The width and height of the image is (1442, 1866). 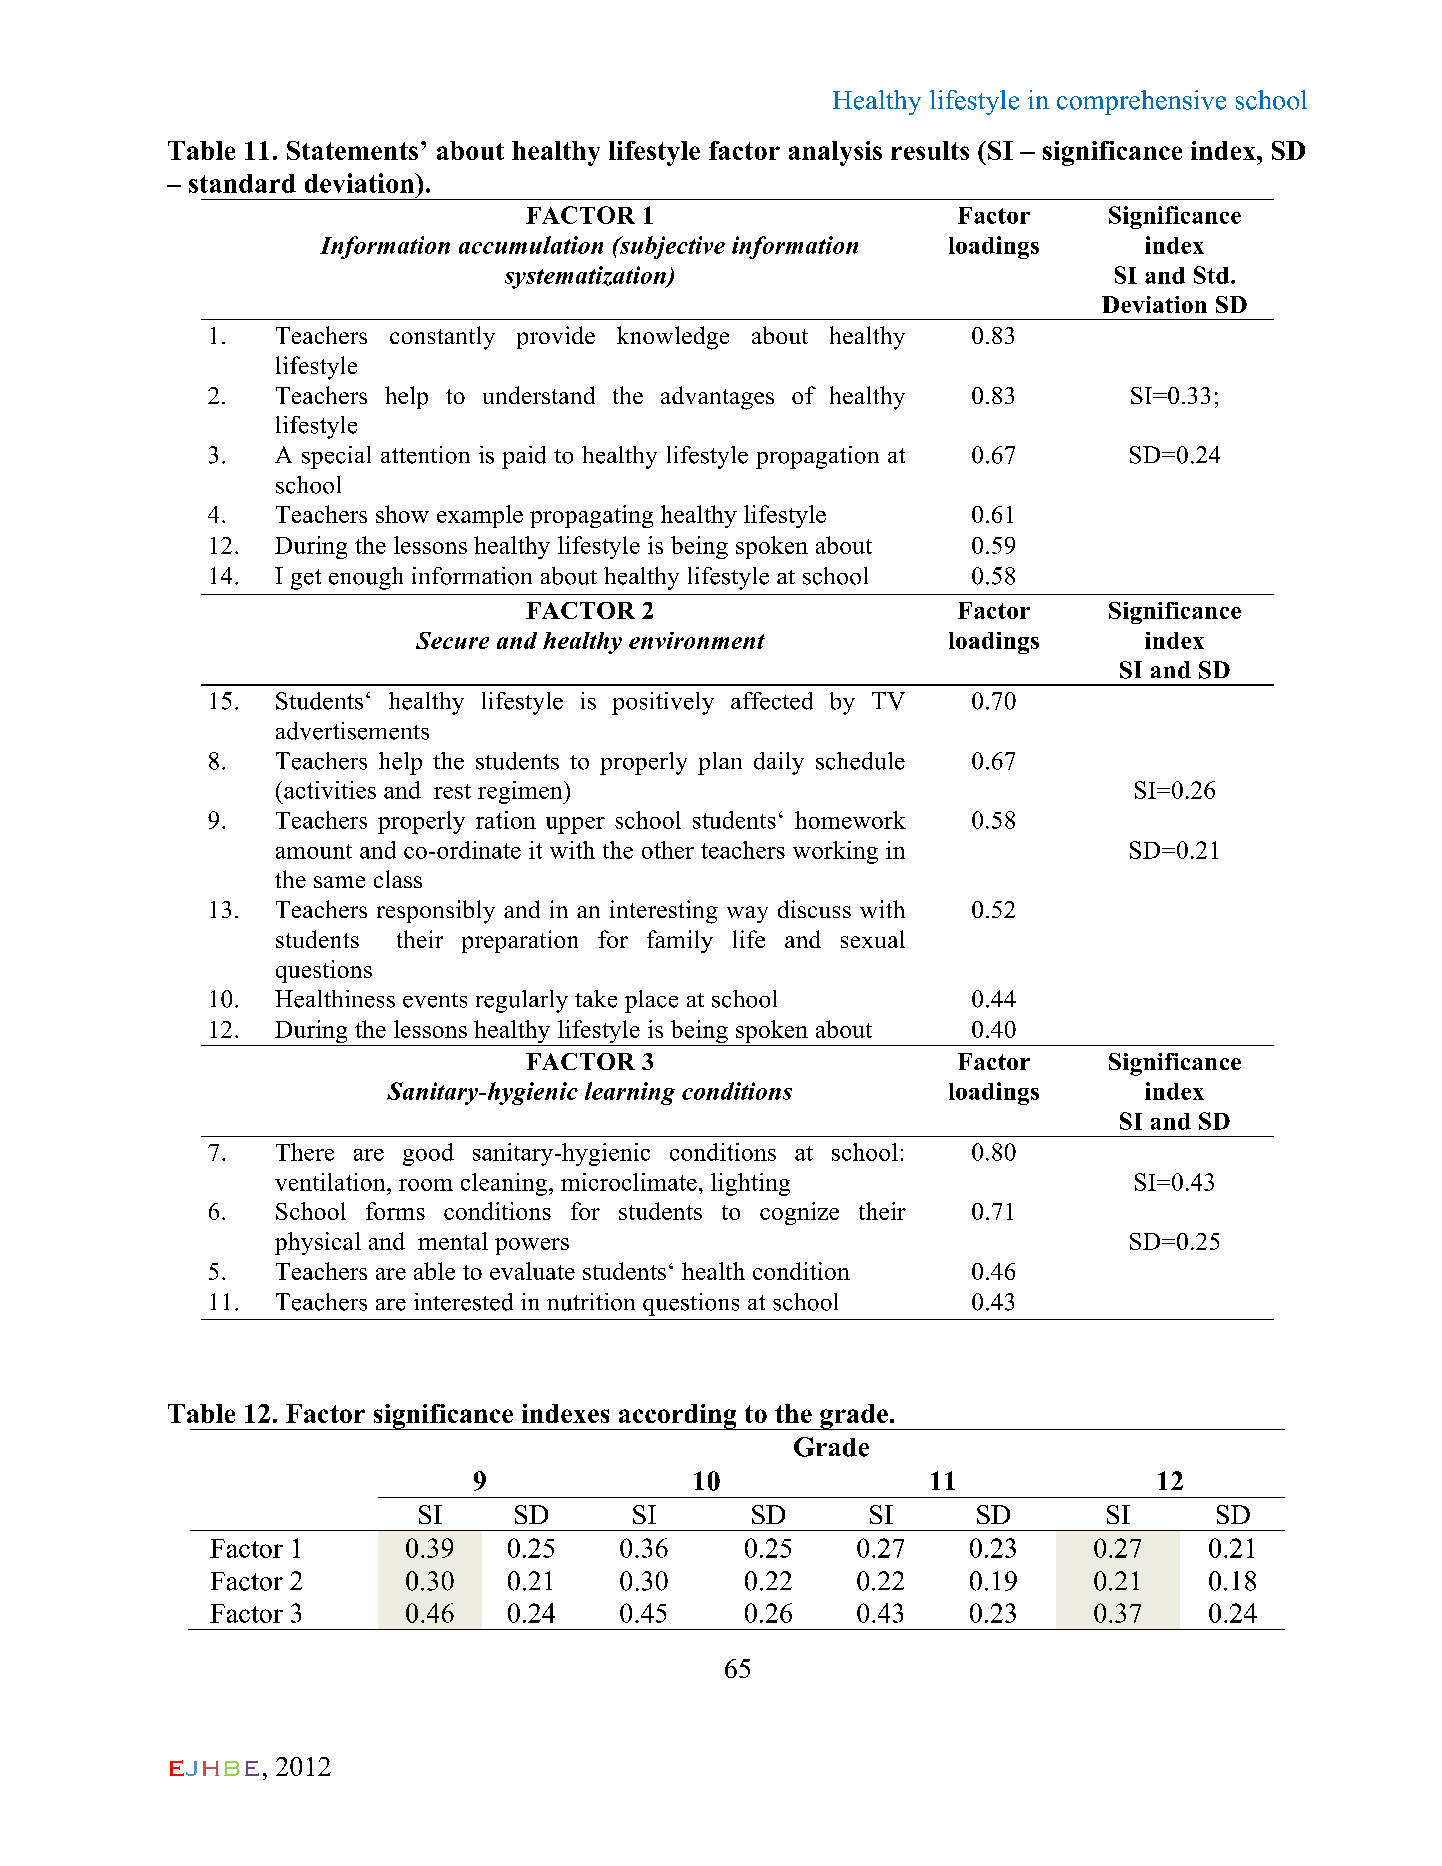 I want to click on cognize, so click(x=799, y=1213).
